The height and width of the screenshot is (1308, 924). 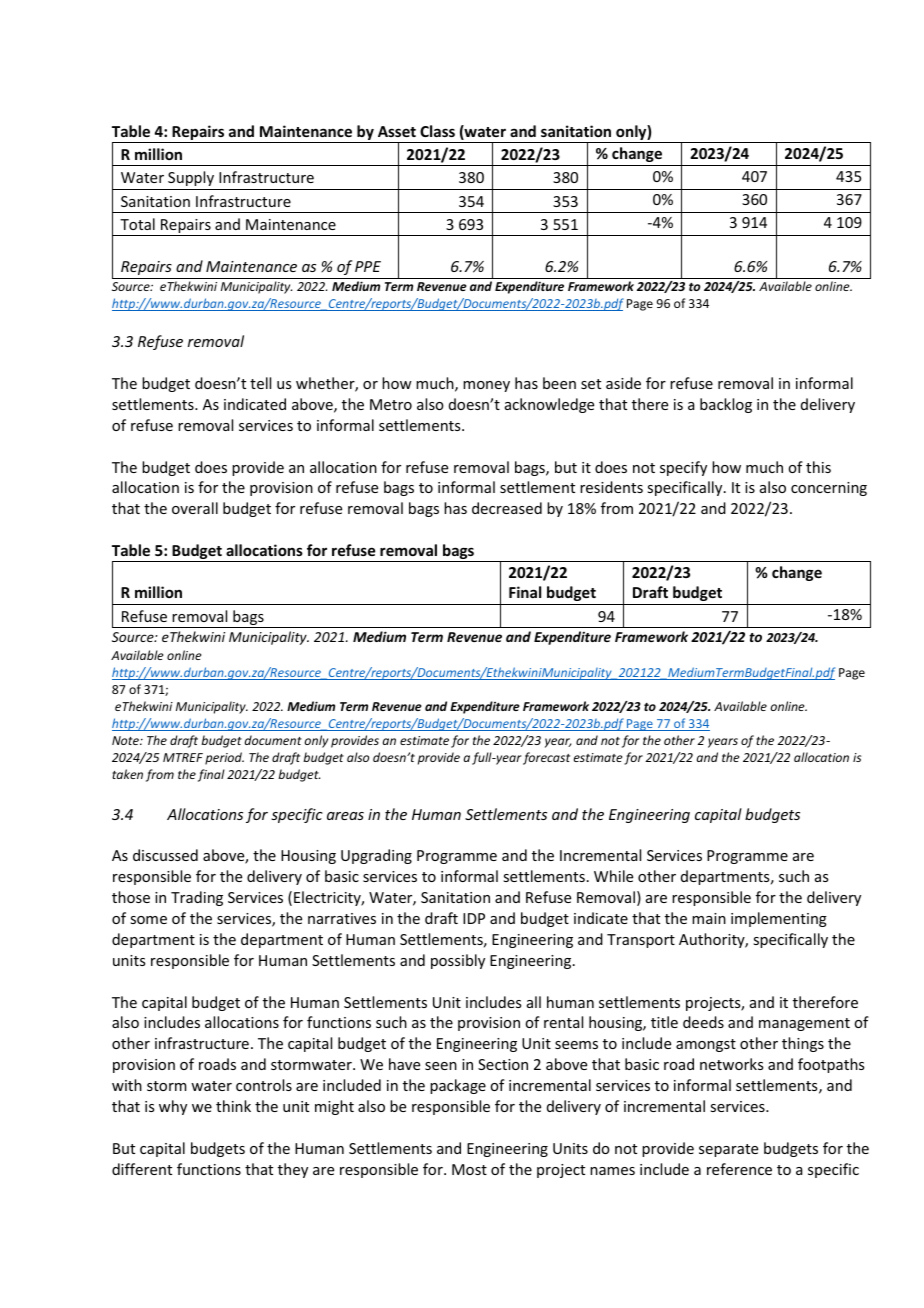 What do you see at coordinates (195, 508) in the screenshot?
I see `overall` at bounding box center [195, 508].
